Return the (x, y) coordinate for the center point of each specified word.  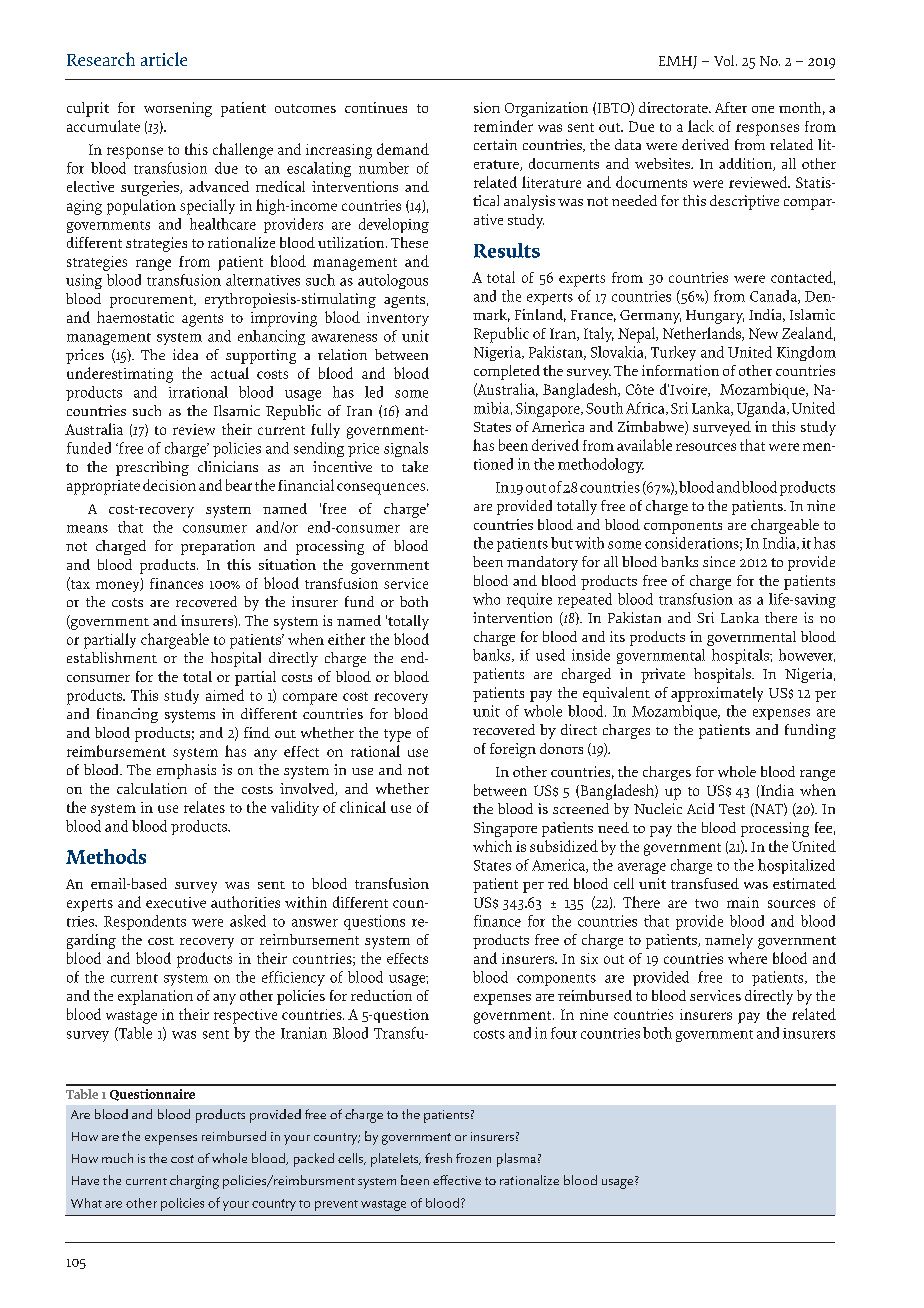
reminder (503, 126)
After (731, 107)
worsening (178, 109)
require (529, 600)
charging (194, 1182)
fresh (438, 1158)
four (564, 1033)
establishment (112, 657)
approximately (717, 694)
